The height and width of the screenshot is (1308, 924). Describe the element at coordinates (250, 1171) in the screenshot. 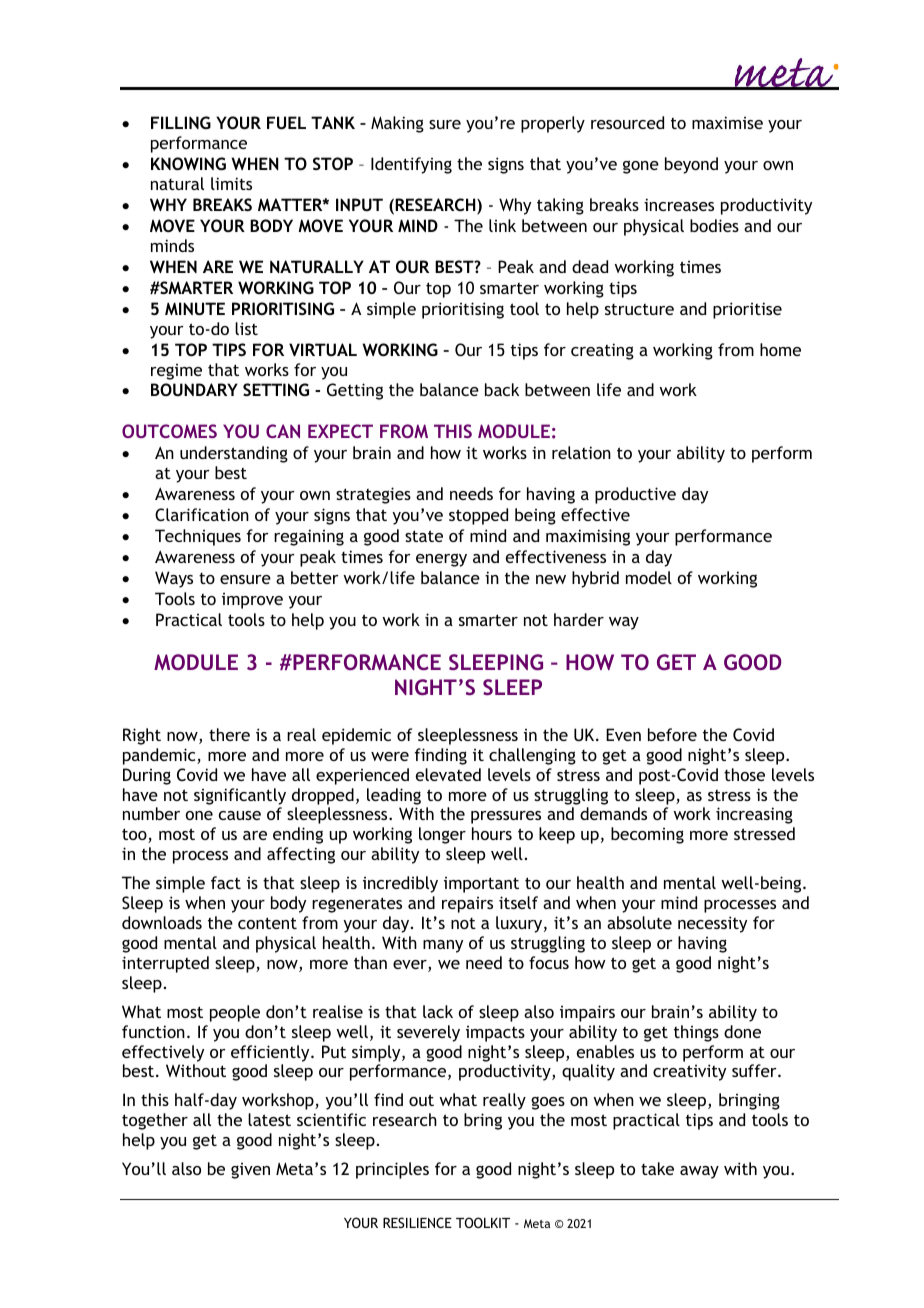

I see `given` at that location.
